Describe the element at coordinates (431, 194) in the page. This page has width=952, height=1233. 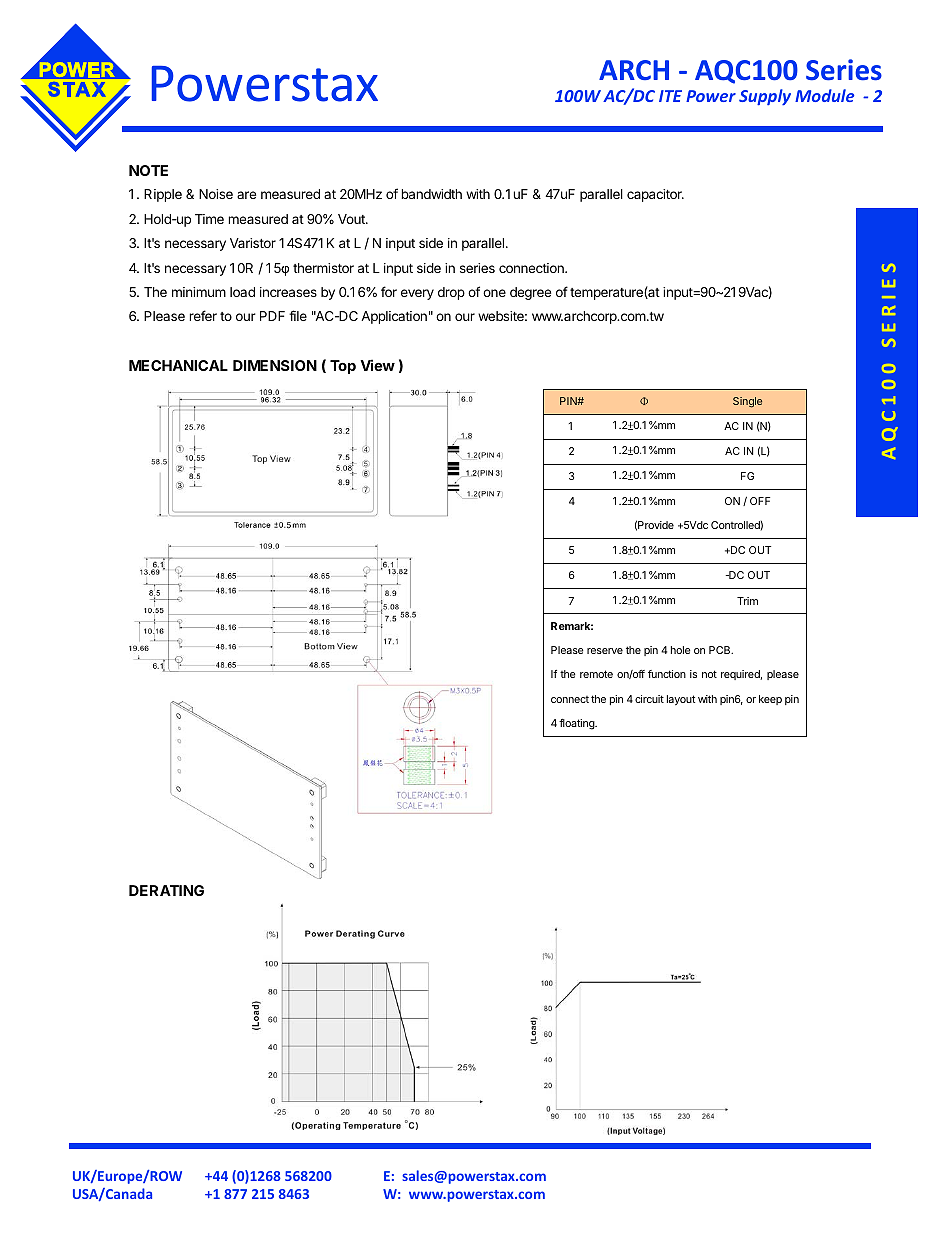
I see `bandwidth` at that location.
